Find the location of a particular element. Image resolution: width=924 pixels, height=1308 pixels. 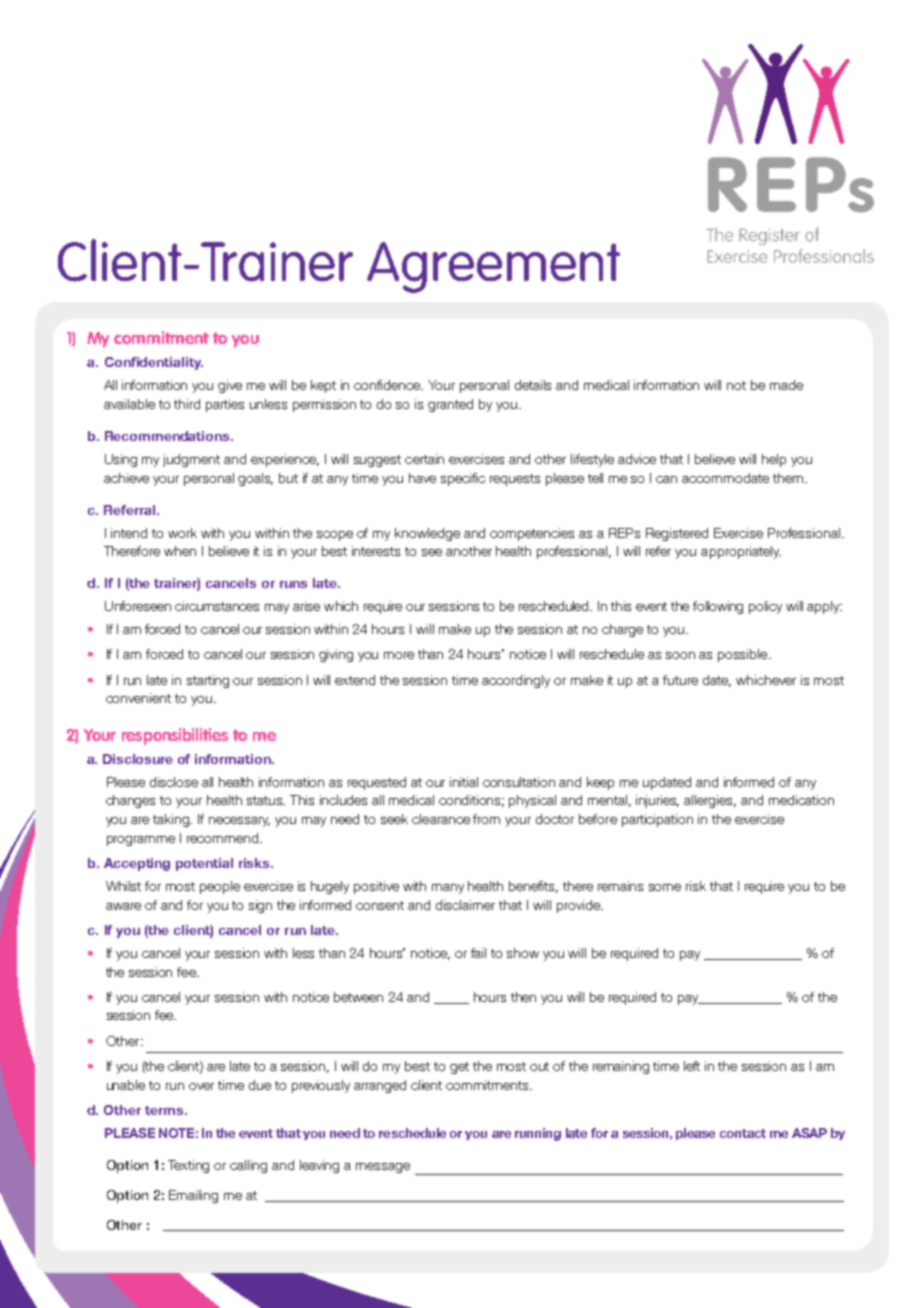

work is located at coordinates (182, 533).
